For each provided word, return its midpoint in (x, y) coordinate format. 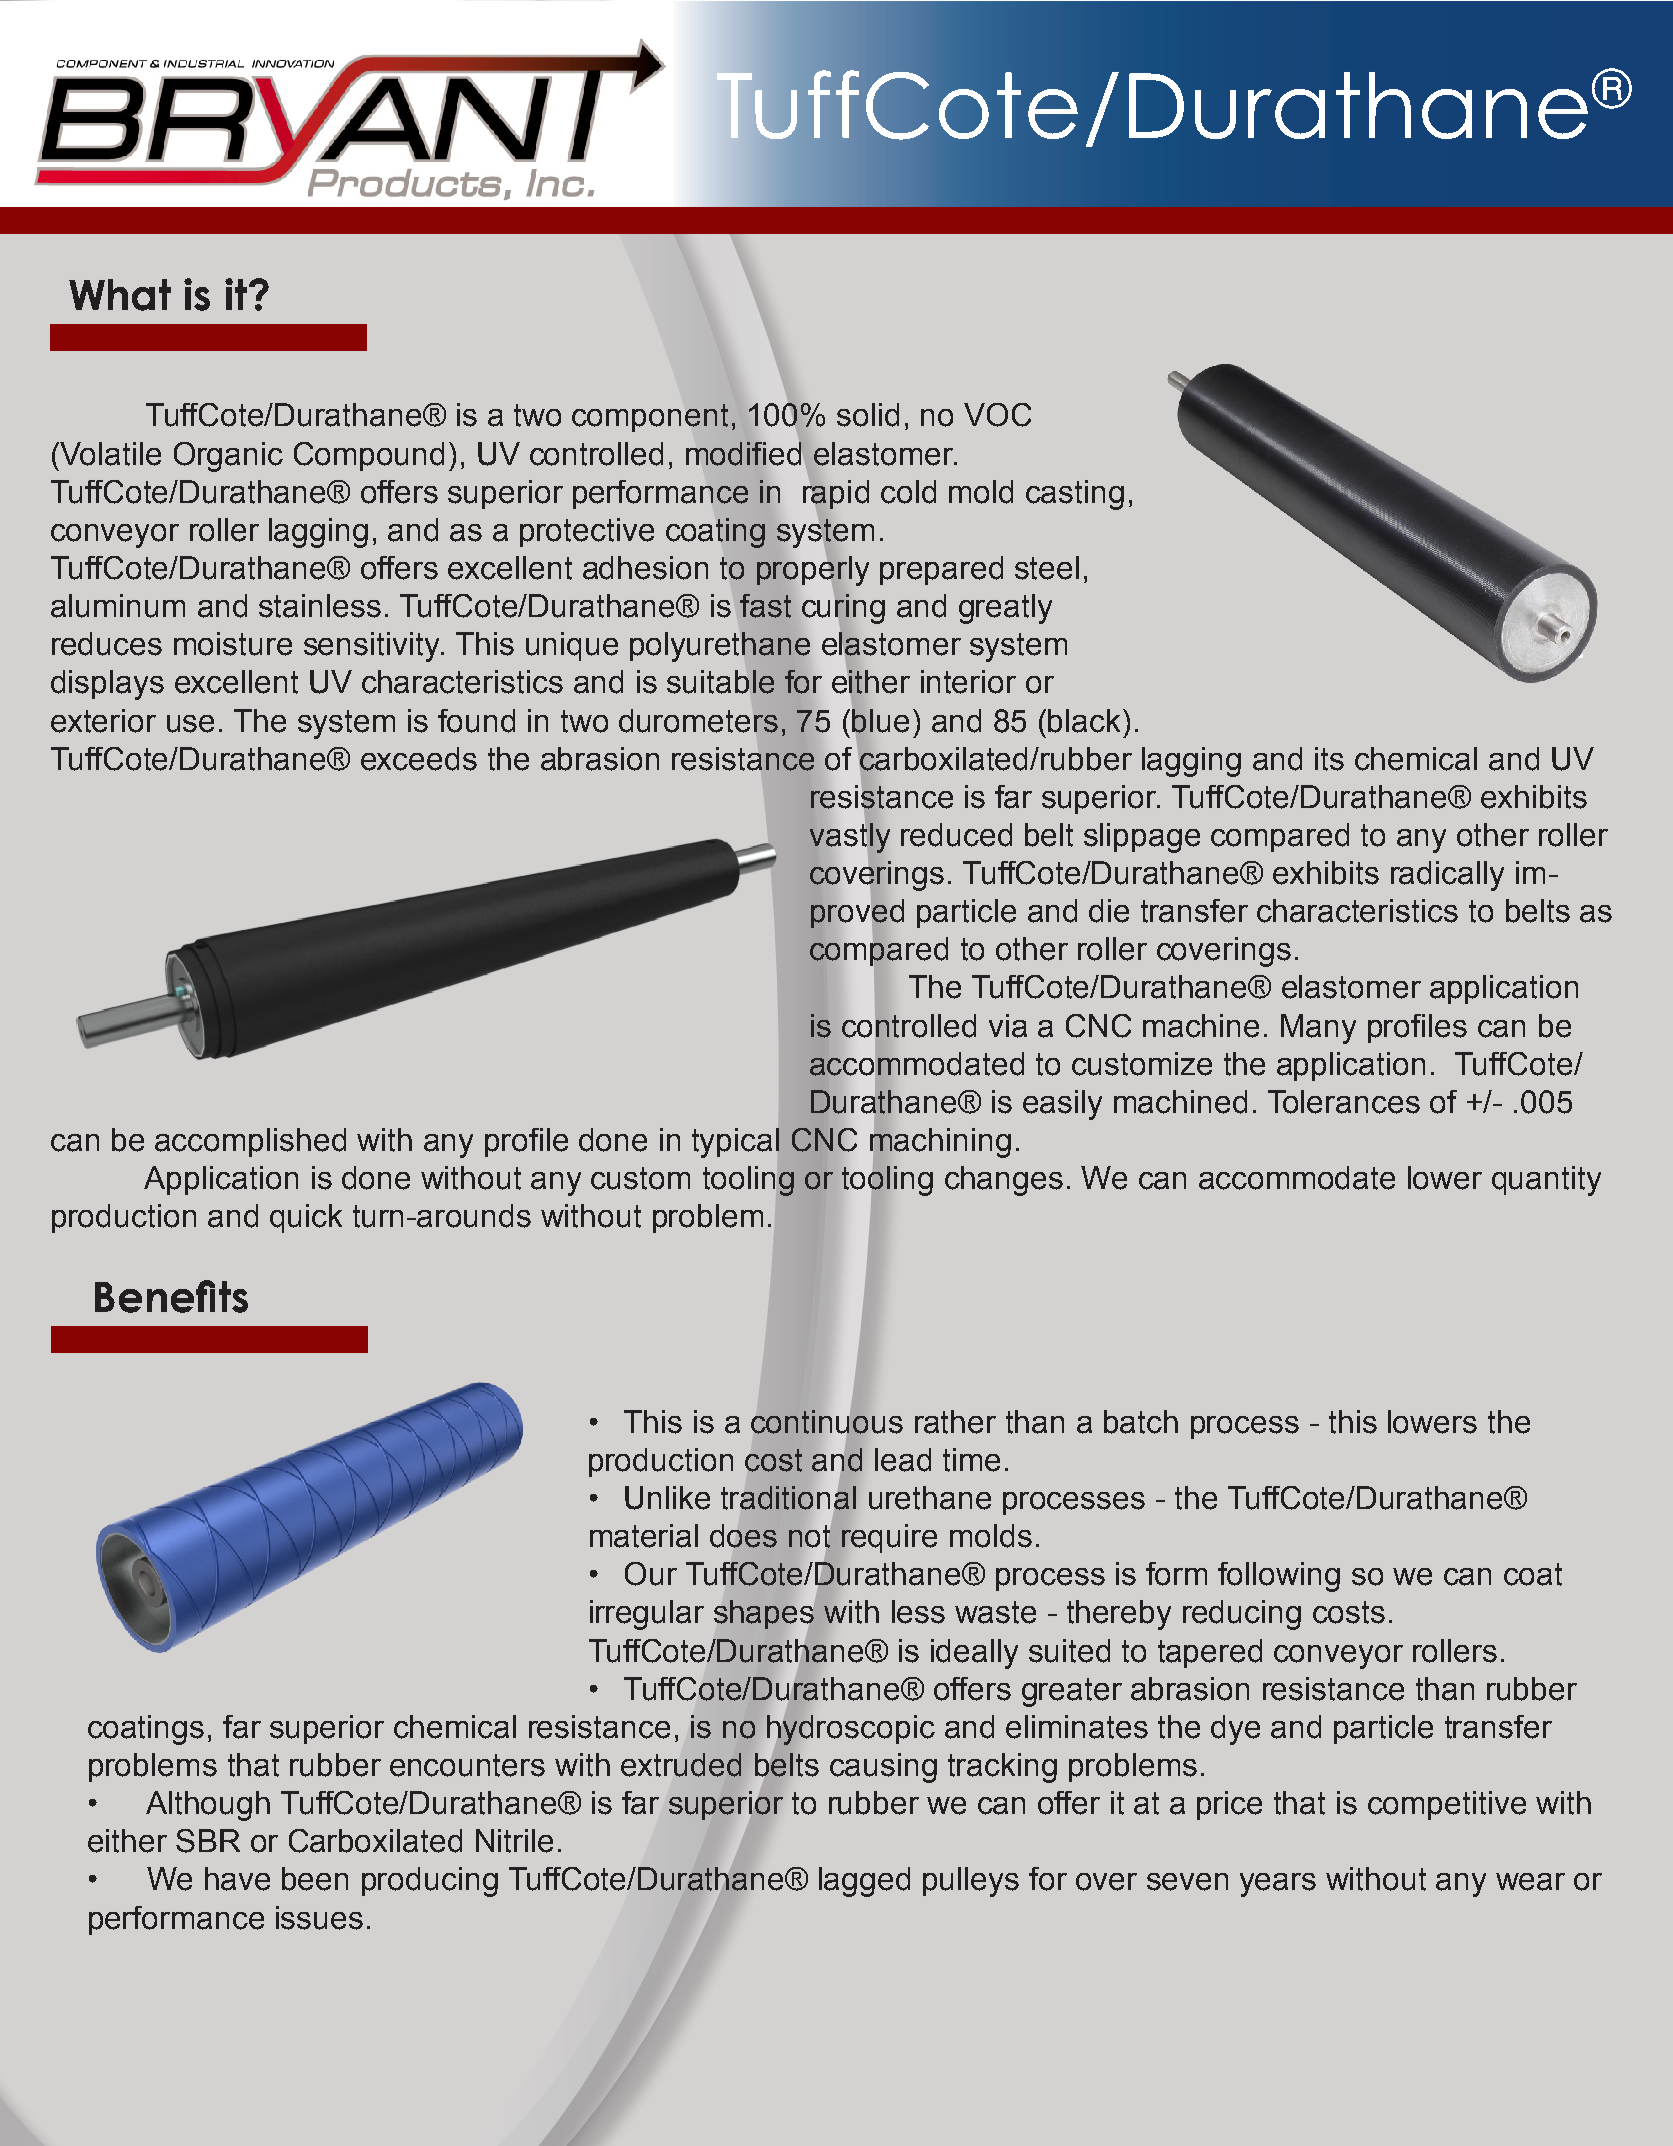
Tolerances (1344, 1102)
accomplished (250, 1142)
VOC (997, 415)
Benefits (171, 1296)
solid (868, 415)
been (315, 1879)
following (1279, 1577)
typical (735, 1143)
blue (880, 721)
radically (1447, 876)
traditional (788, 1498)
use (190, 724)
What (120, 295)
